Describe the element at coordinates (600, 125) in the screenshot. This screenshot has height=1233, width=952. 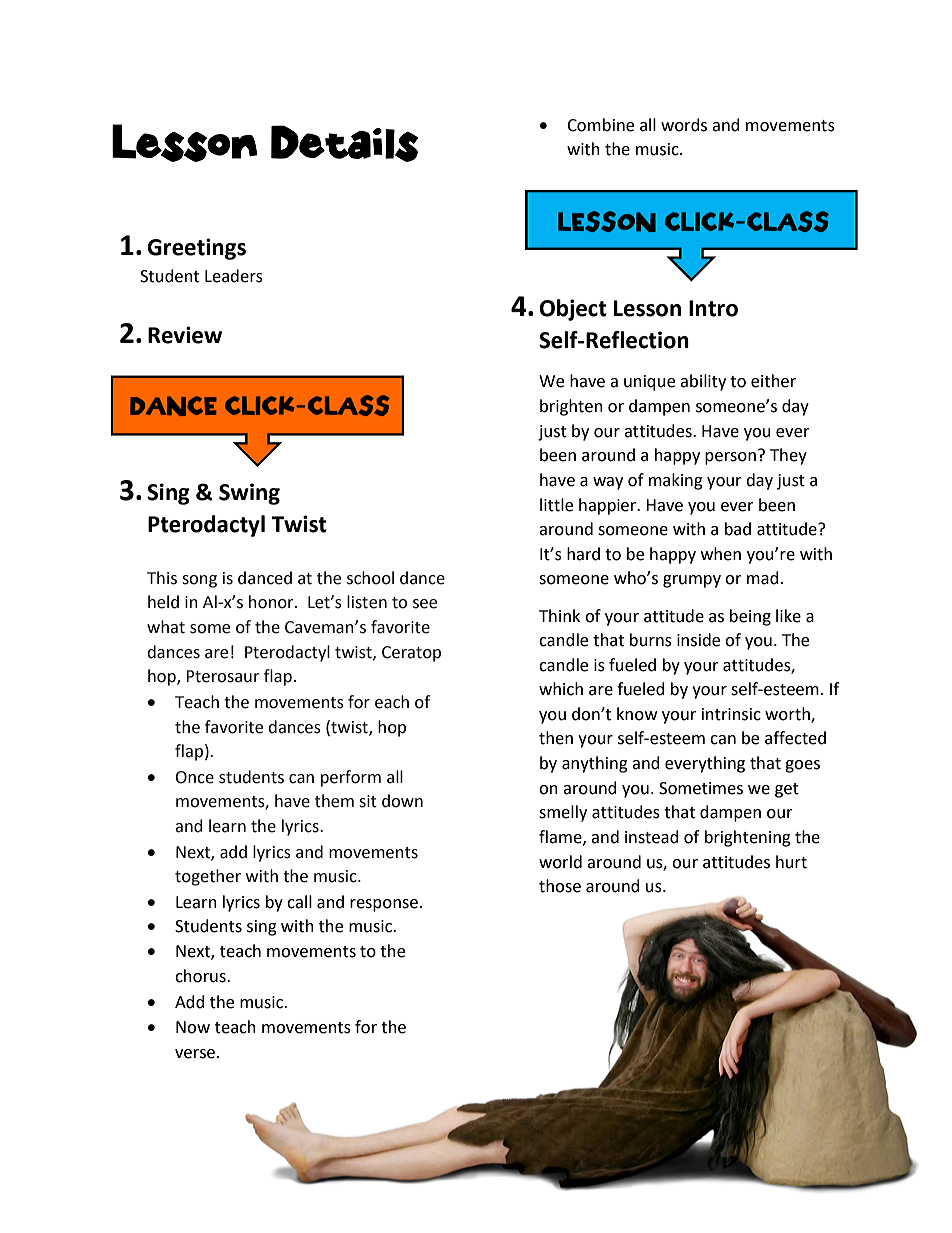
I see `Combine` at that location.
